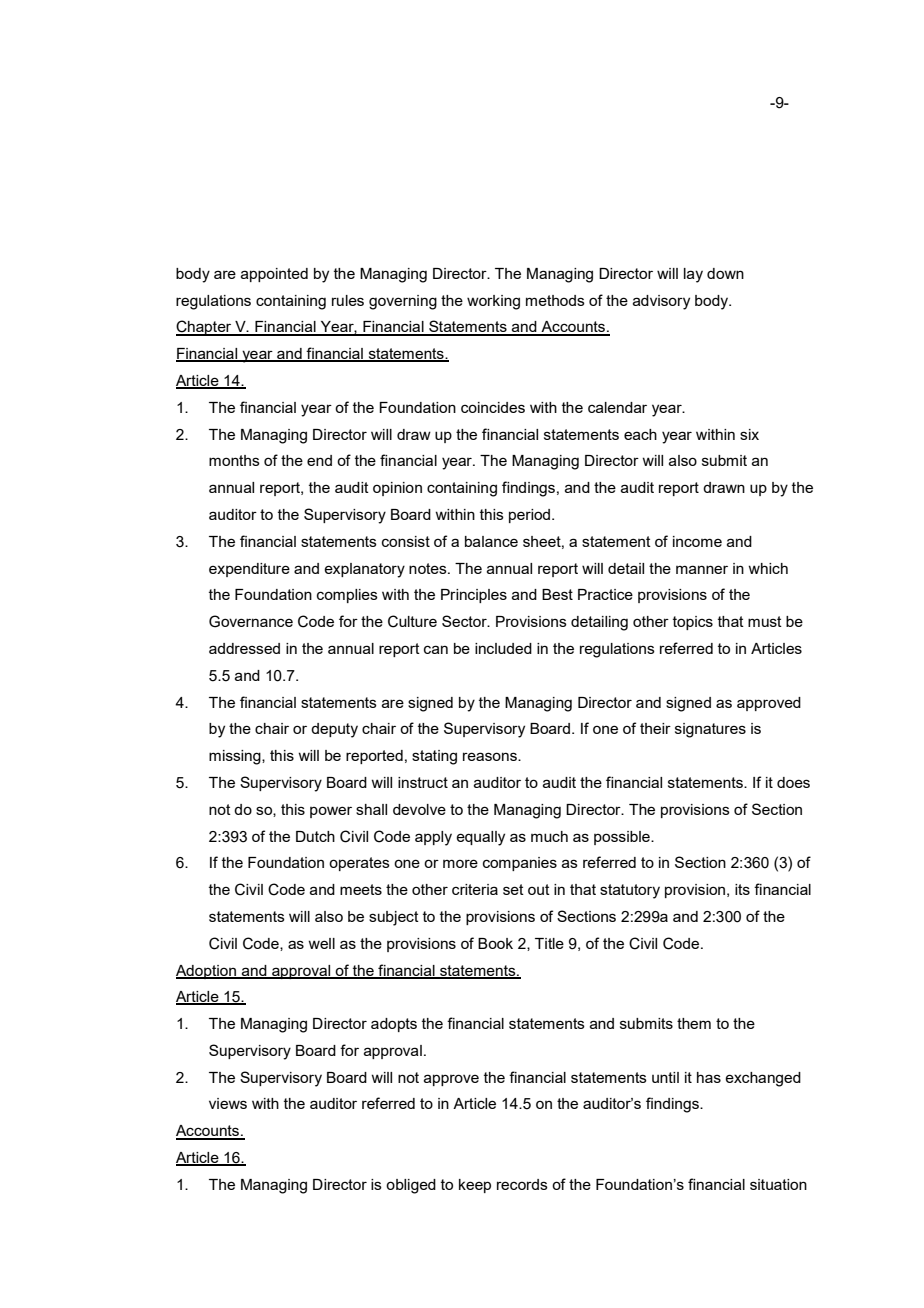 Image resolution: width=924 pixels, height=1308 pixels. What do you see at coordinates (725, 273) in the page?
I see `down` at bounding box center [725, 273].
